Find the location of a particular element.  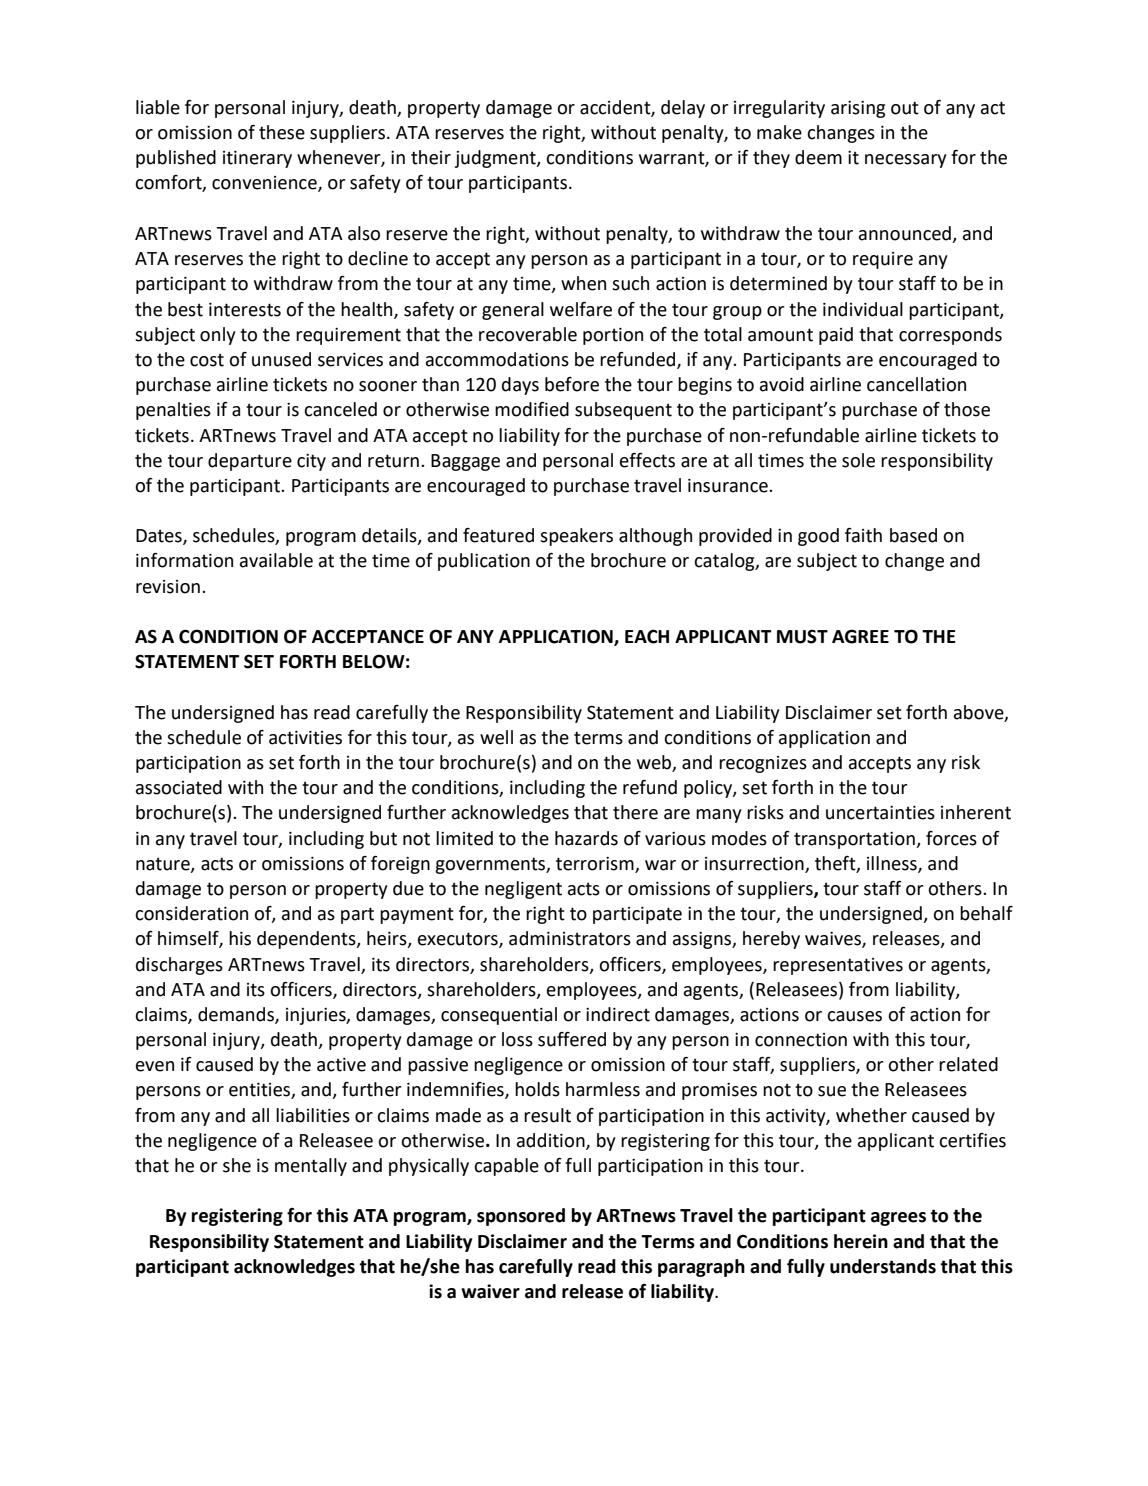

speakers is located at coordinates (576, 537).
